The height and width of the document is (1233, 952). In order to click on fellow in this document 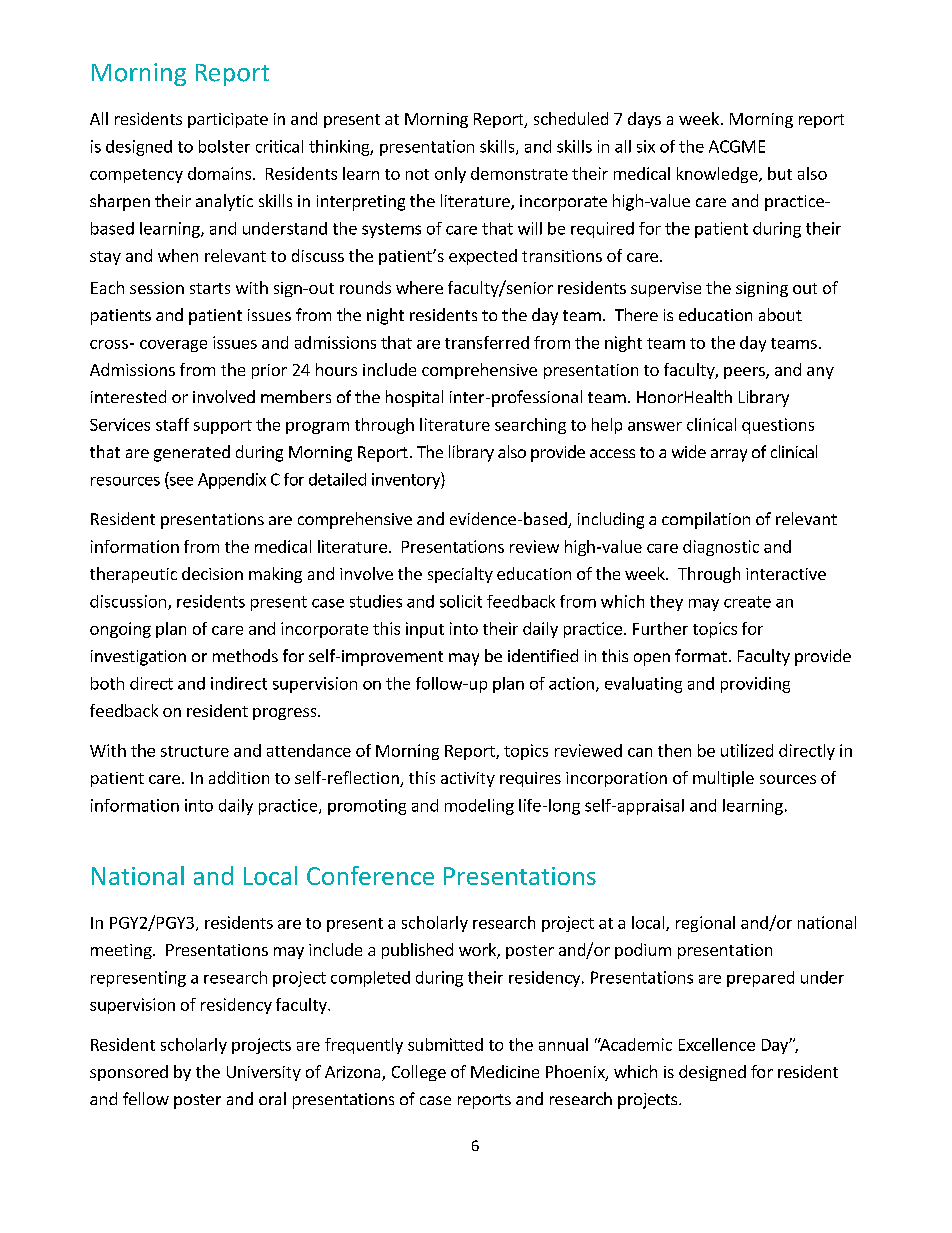, I will do `click(146, 1098)`.
